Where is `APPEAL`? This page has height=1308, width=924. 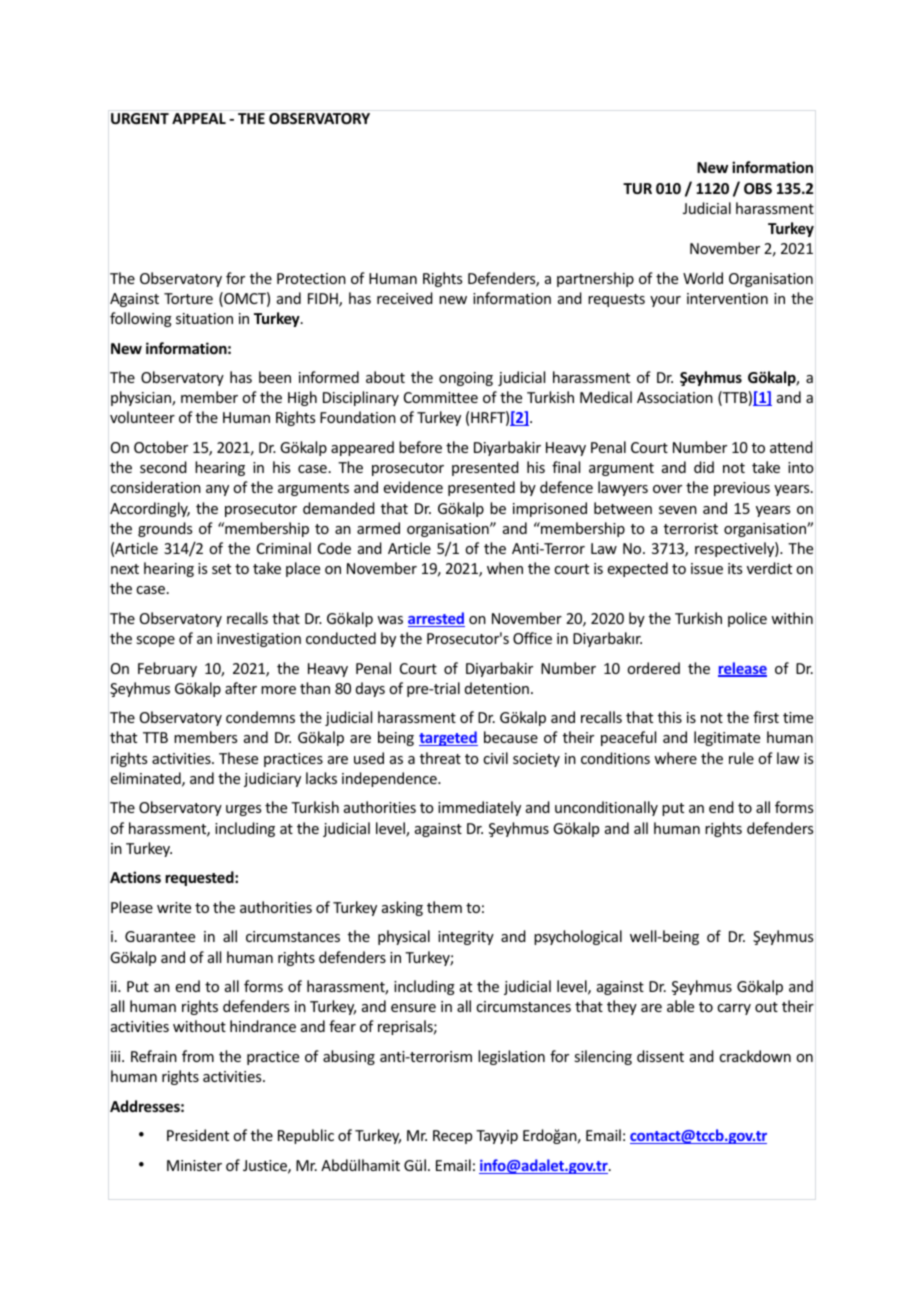
APPEAL is located at coordinates (199, 118).
